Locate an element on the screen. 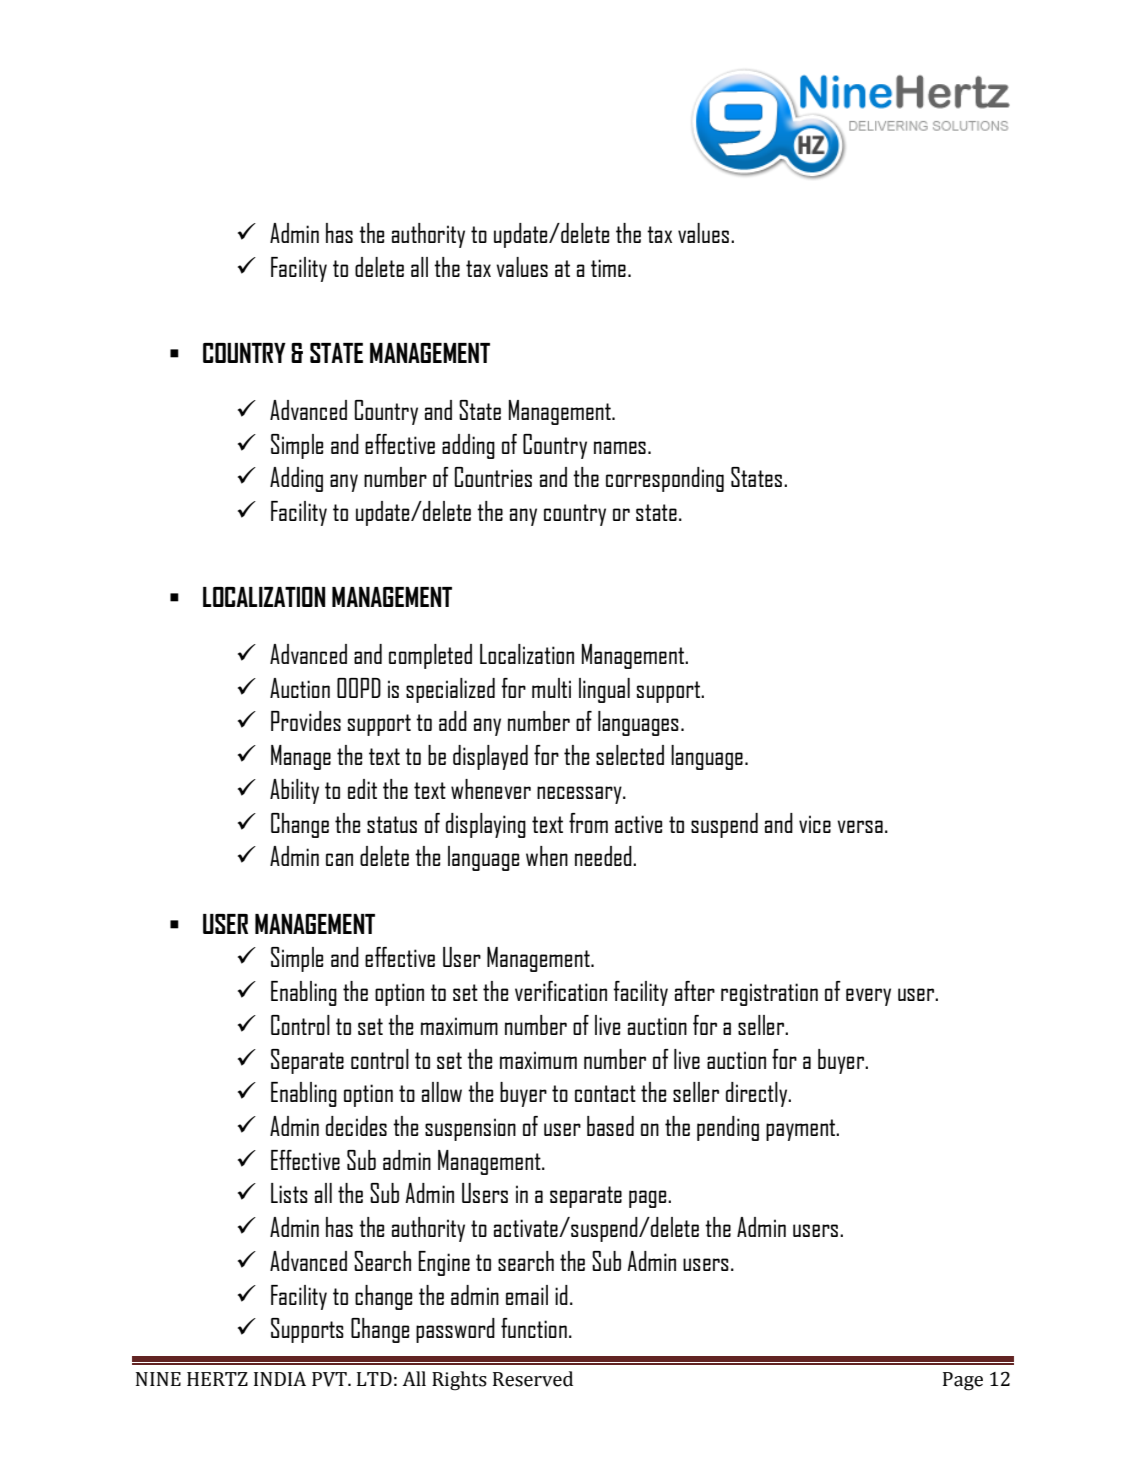 The width and height of the screenshot is (1146, 1483). time is located at coordinates (608, 268).
